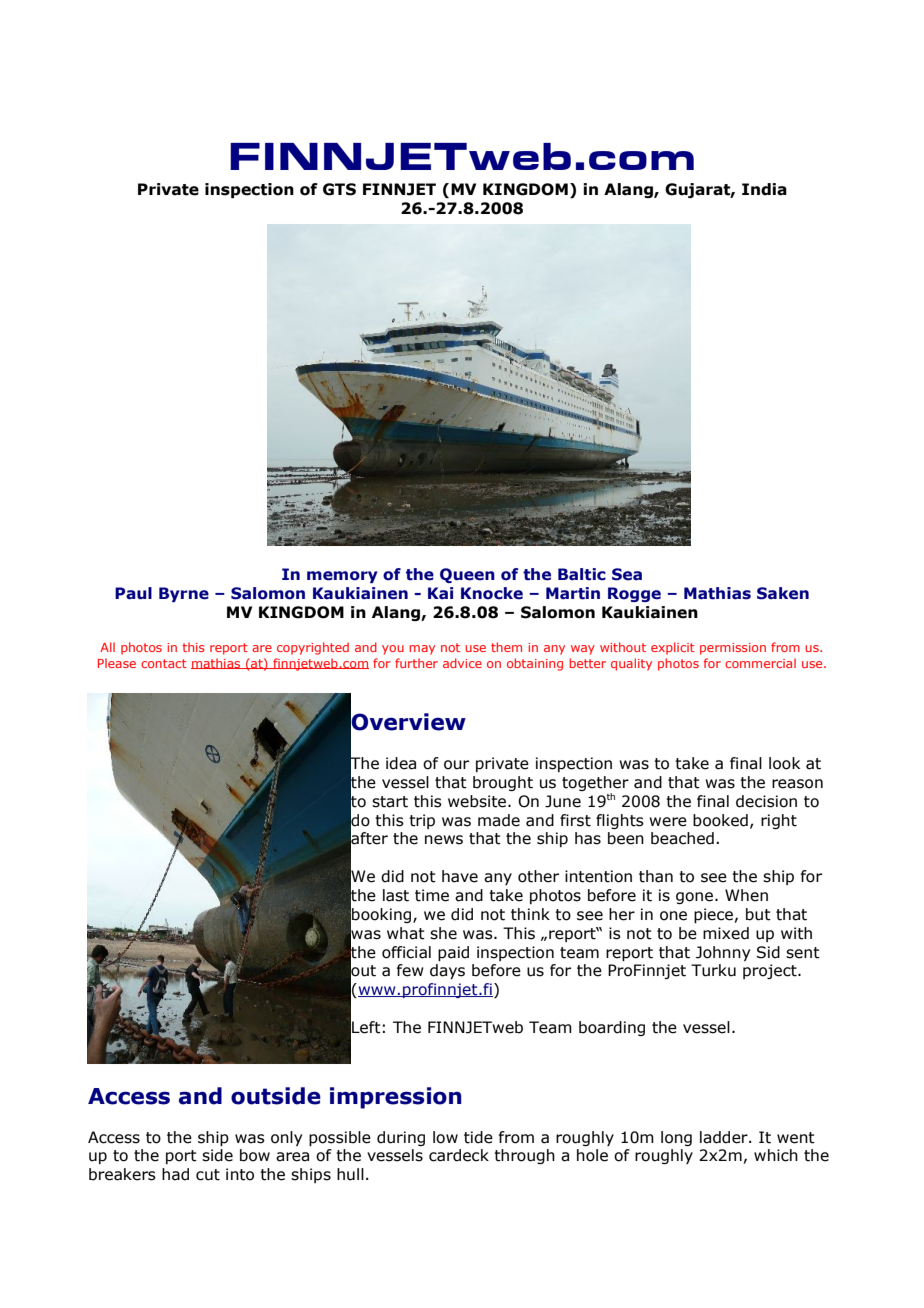 Image resolution: width=924 pixels, height=1308 pixels. What do you see at coordinates (184, 594) in the screenshot?
I see `Byrne` at bounding box center [184, 594].
